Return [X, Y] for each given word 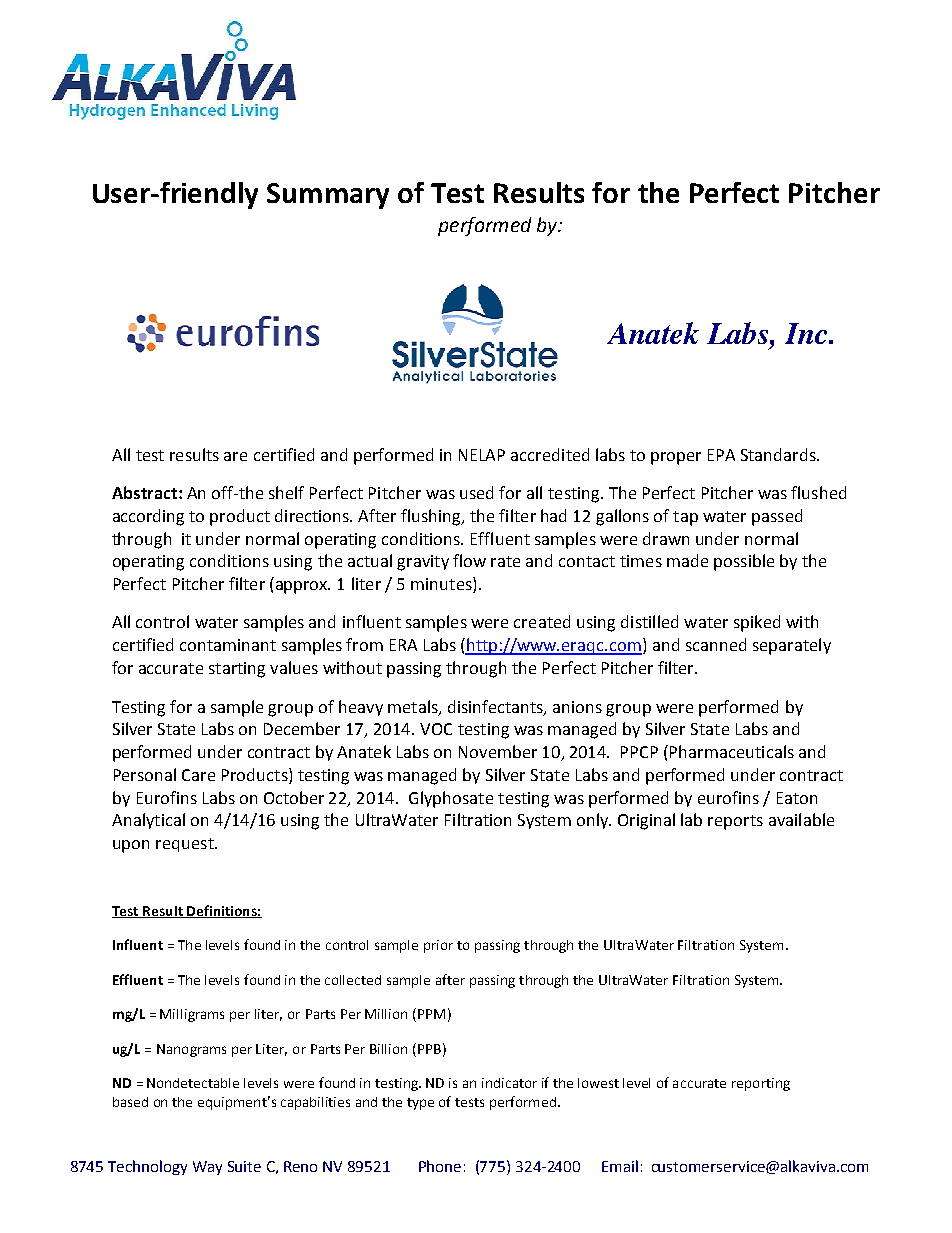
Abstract [144, 492]
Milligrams [192, 1015]
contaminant [228, 645]
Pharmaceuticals [732, 751]
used [476, 492]
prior [438, 946]
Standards [779, 454]
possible [744, 562]
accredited [550, 454]
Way [207, 1168]
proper [676, 458]
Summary [328, 196]
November [498, 751]
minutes [442, 585]
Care [198, 775]
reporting [761, 1084]
